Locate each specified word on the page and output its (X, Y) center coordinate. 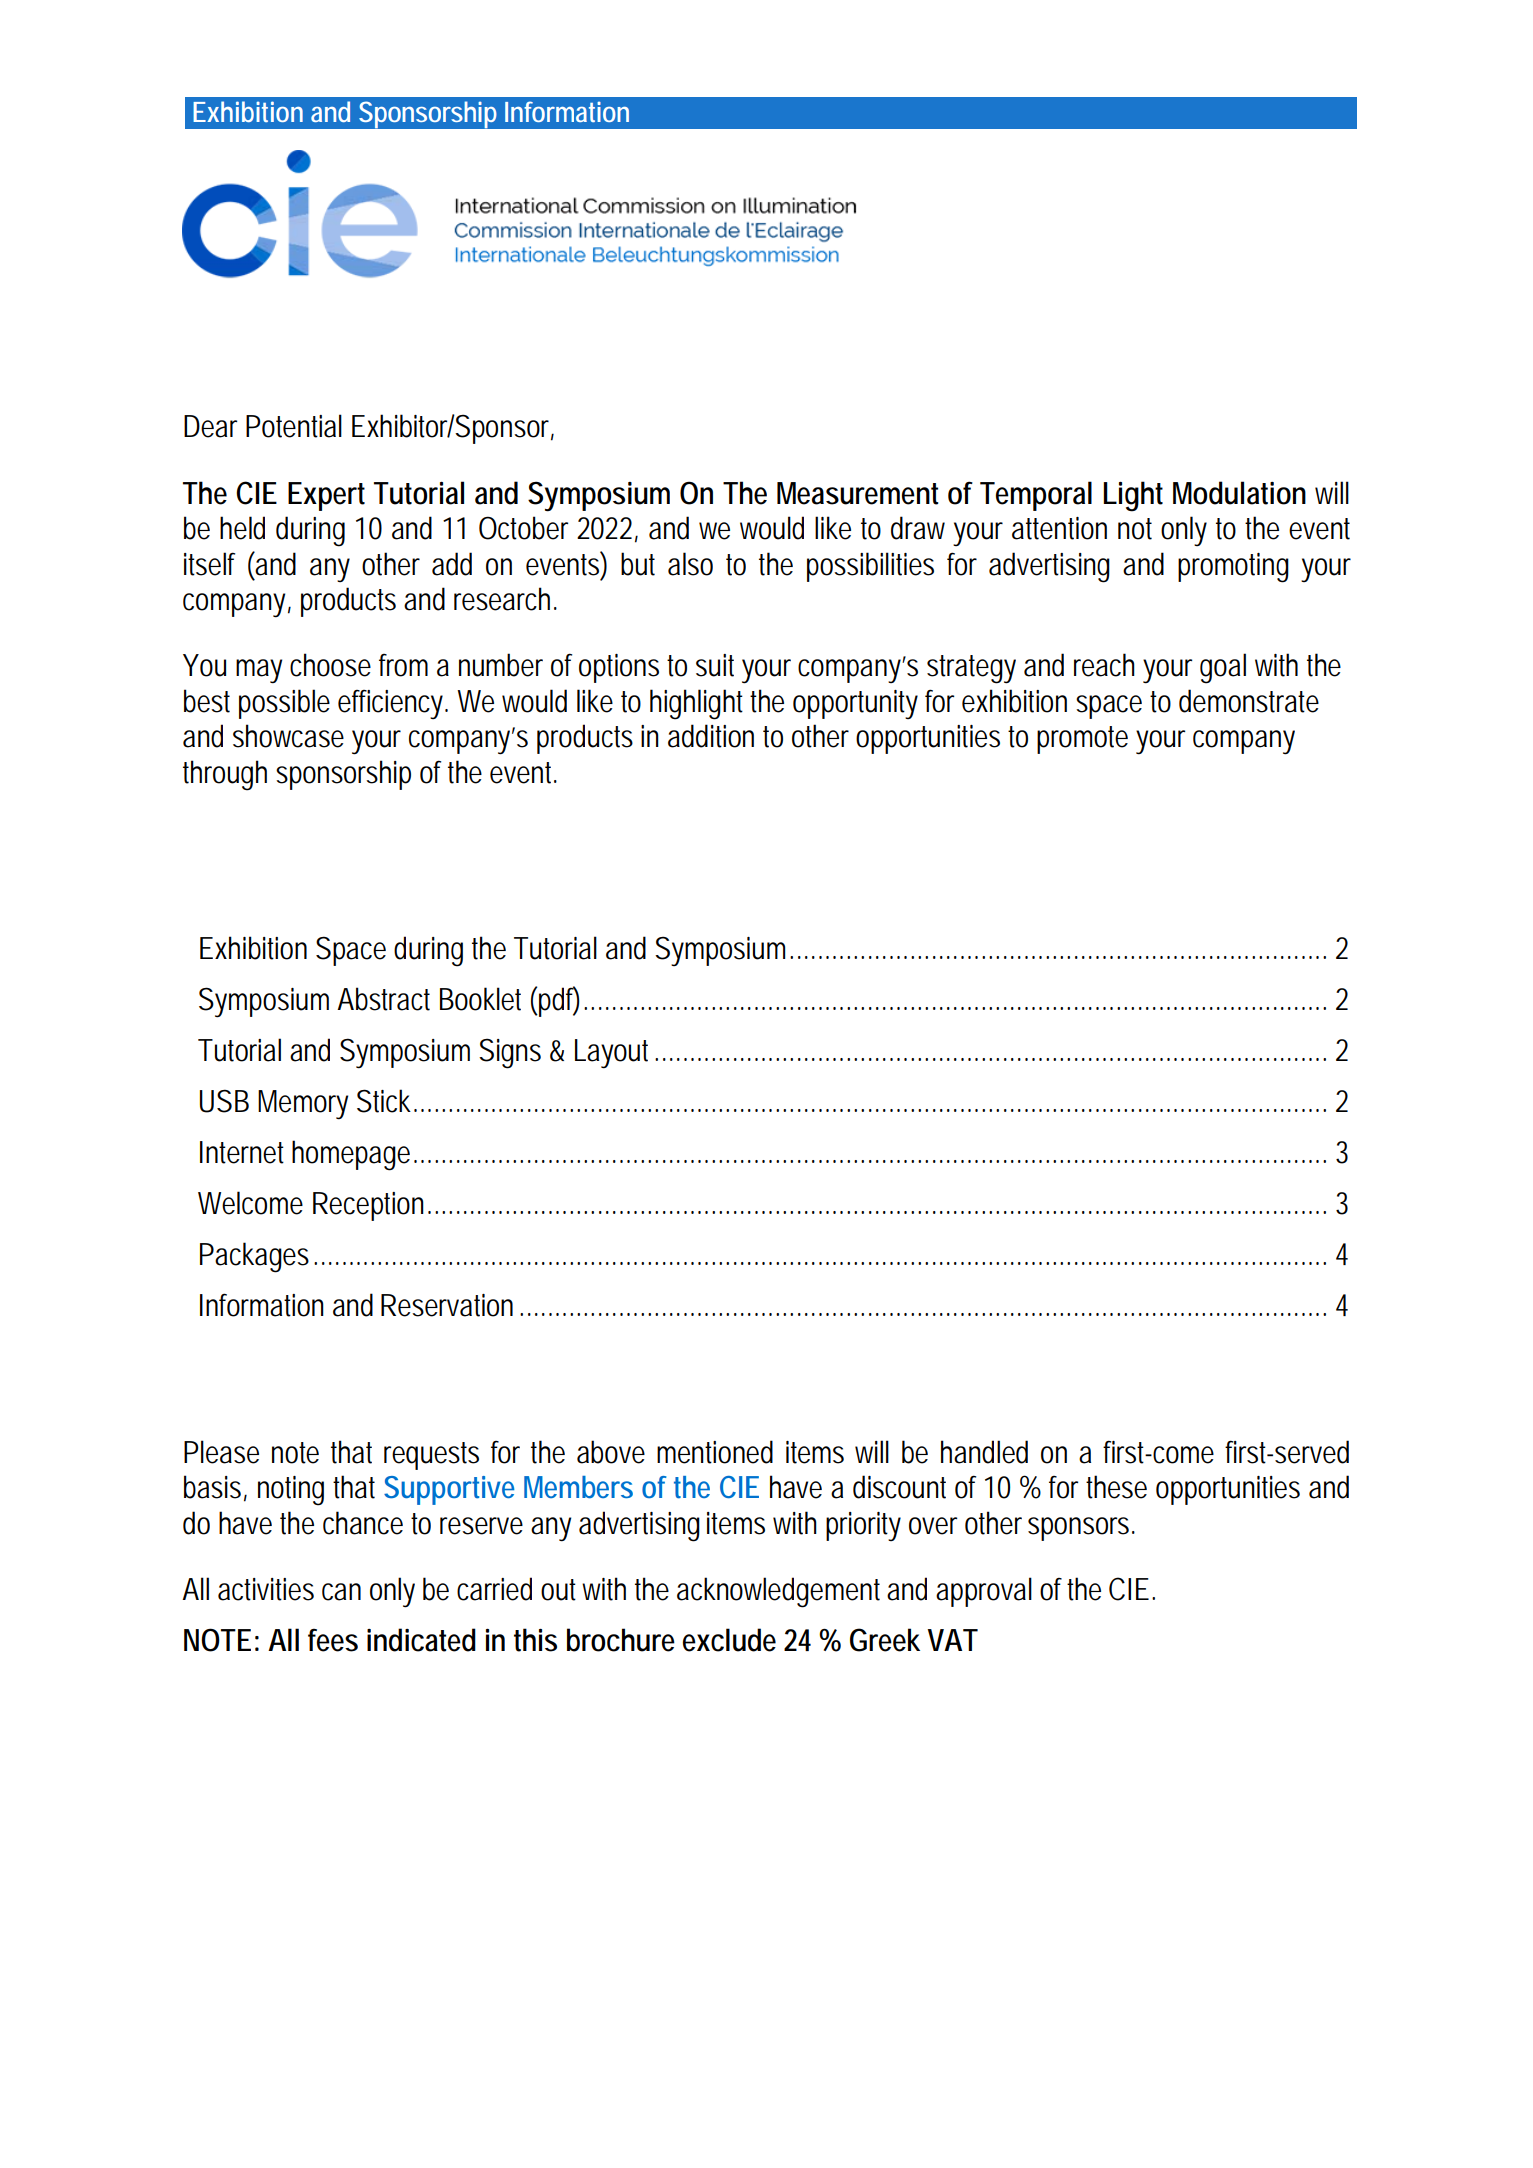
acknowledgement (778, 1592)
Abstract (383, 999)
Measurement (857, 493)
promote (1082, 740)
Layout (615, 1054)
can (341, 1592)
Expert (326, 496)
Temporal (1036, 496)
